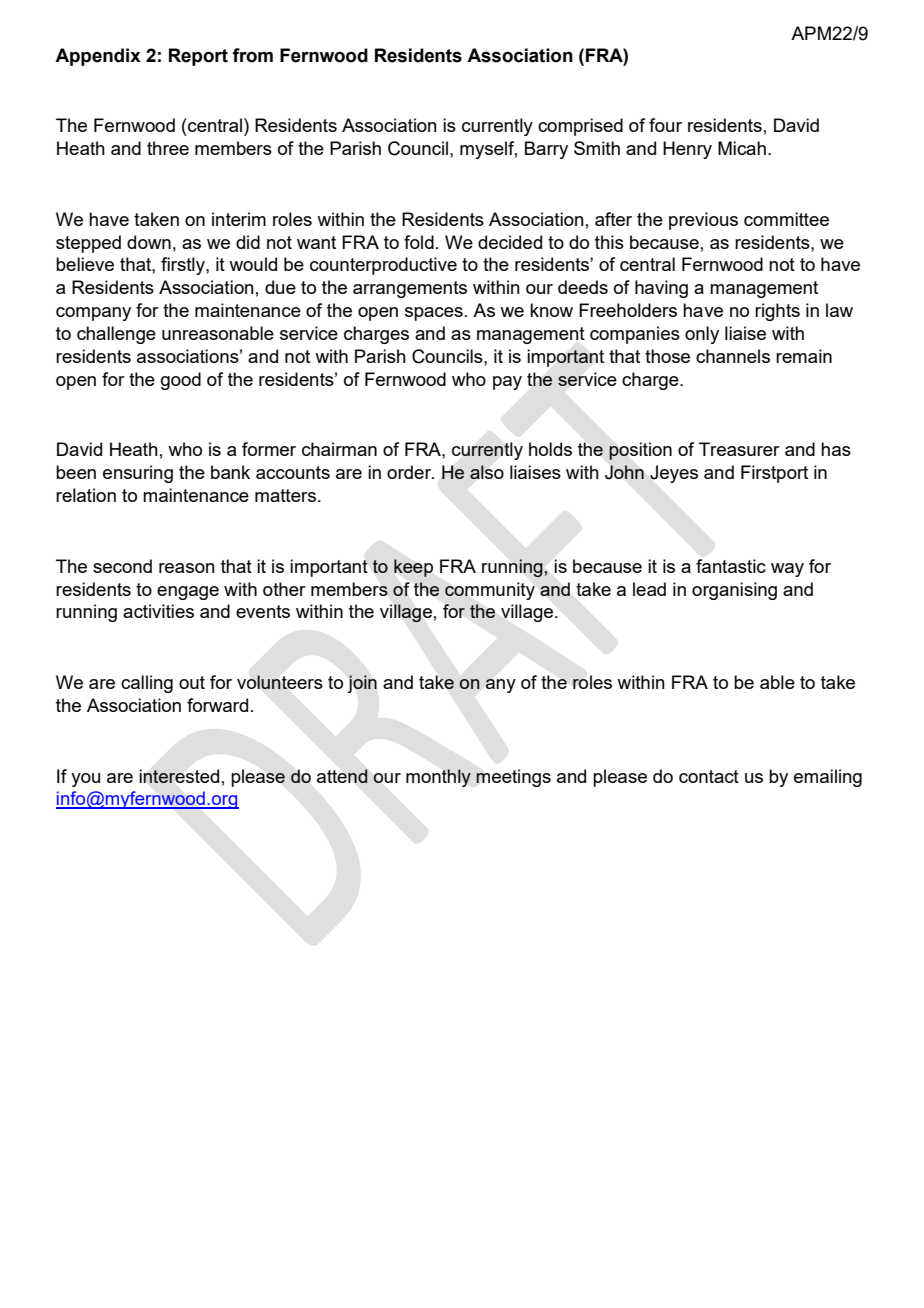 The height and width of the screenshot is (1308, 924). Describe the element at coordinates (149, 242) in the screenshot. I see `down` at that location.
